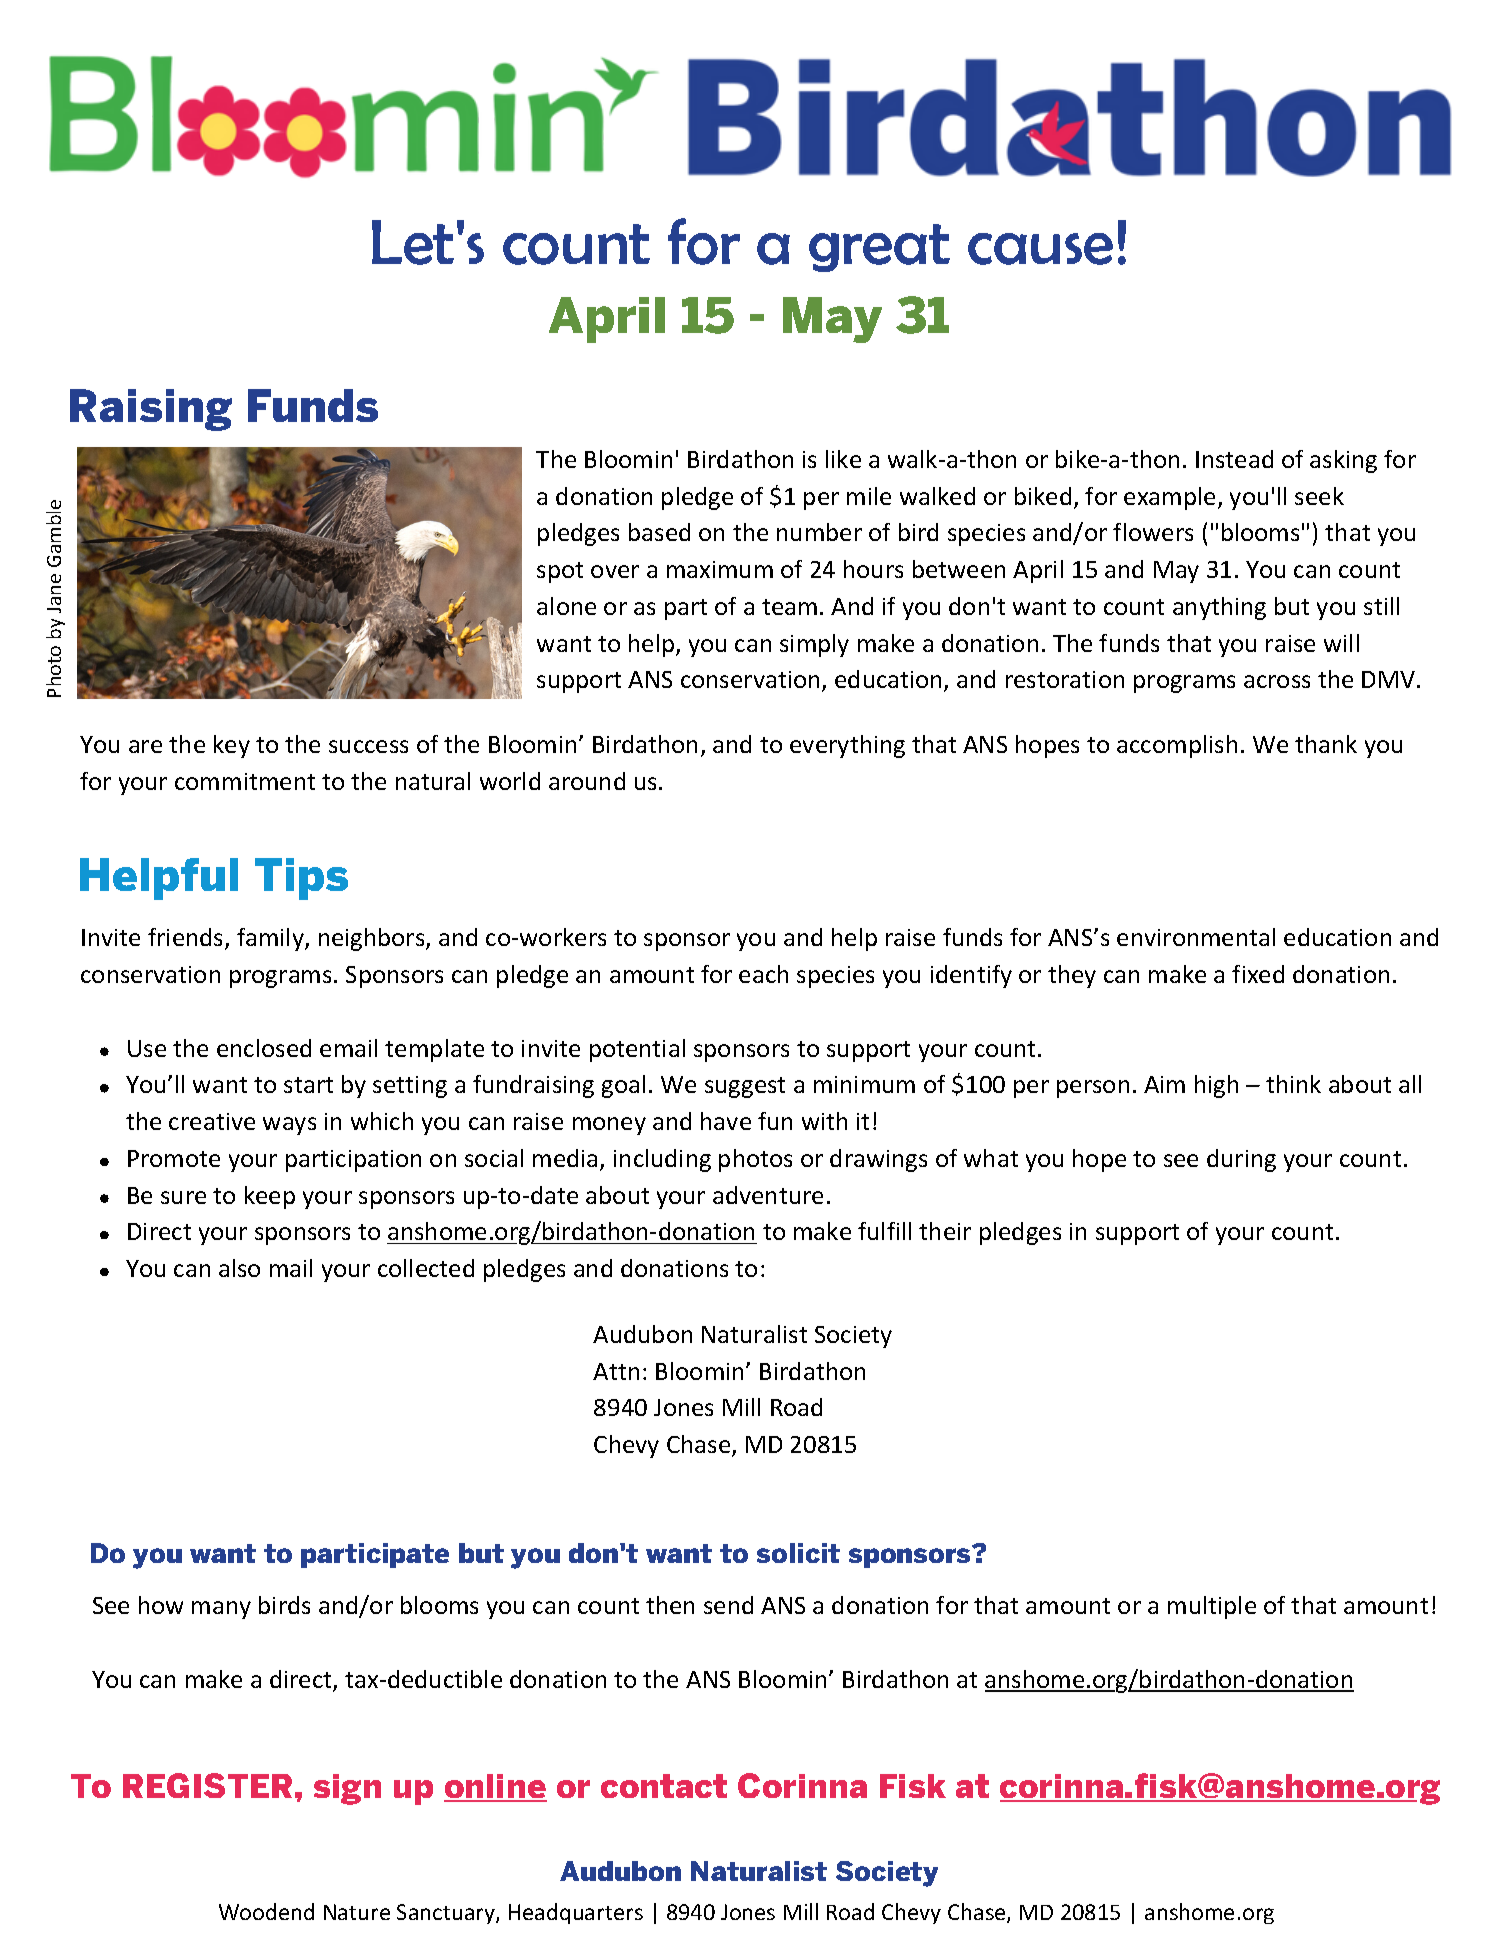 This document has height=1940, width=1499. What do you see at coordinates (560, 572) in the document?
I see `spot` at bounding box center [560, 572].
